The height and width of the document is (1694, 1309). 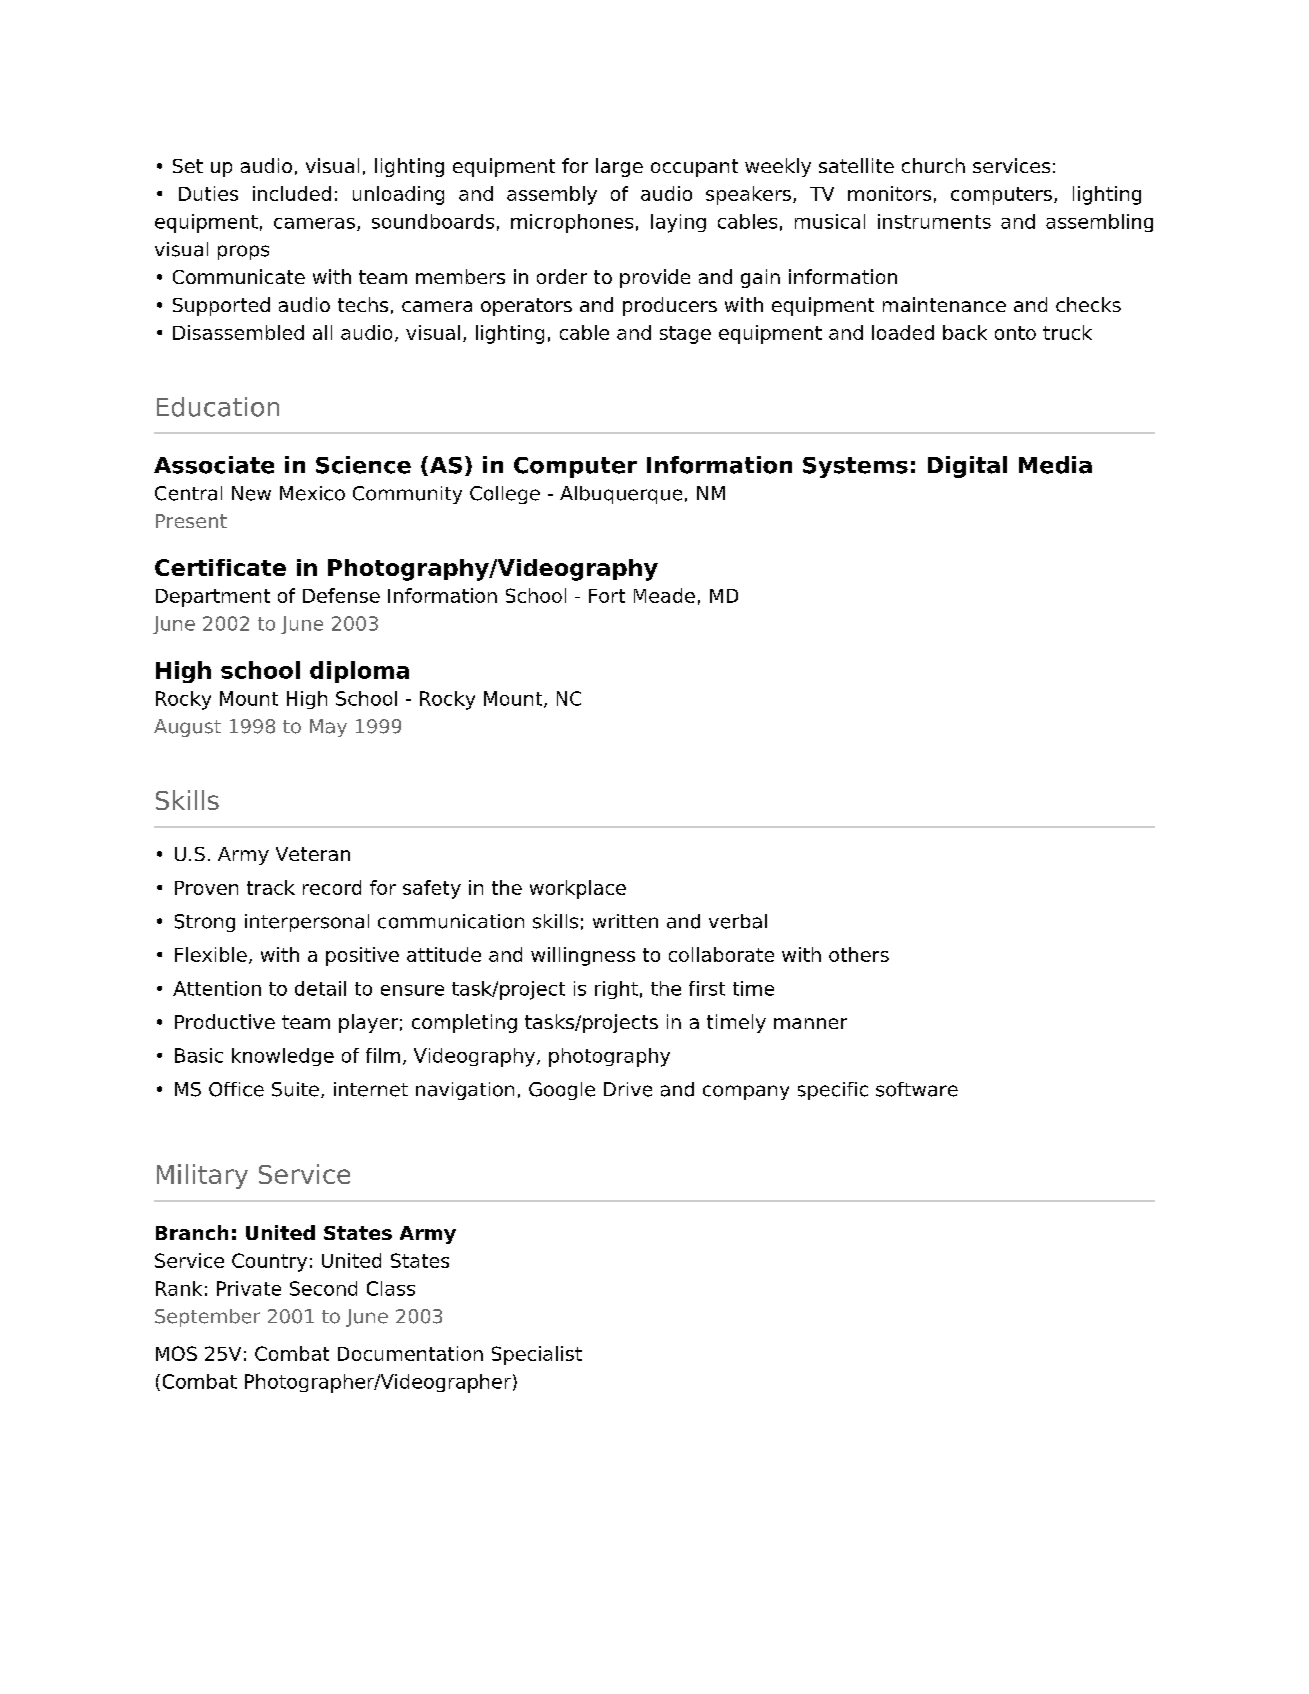 I want to click on Defense, so click(x=341, y=595).
